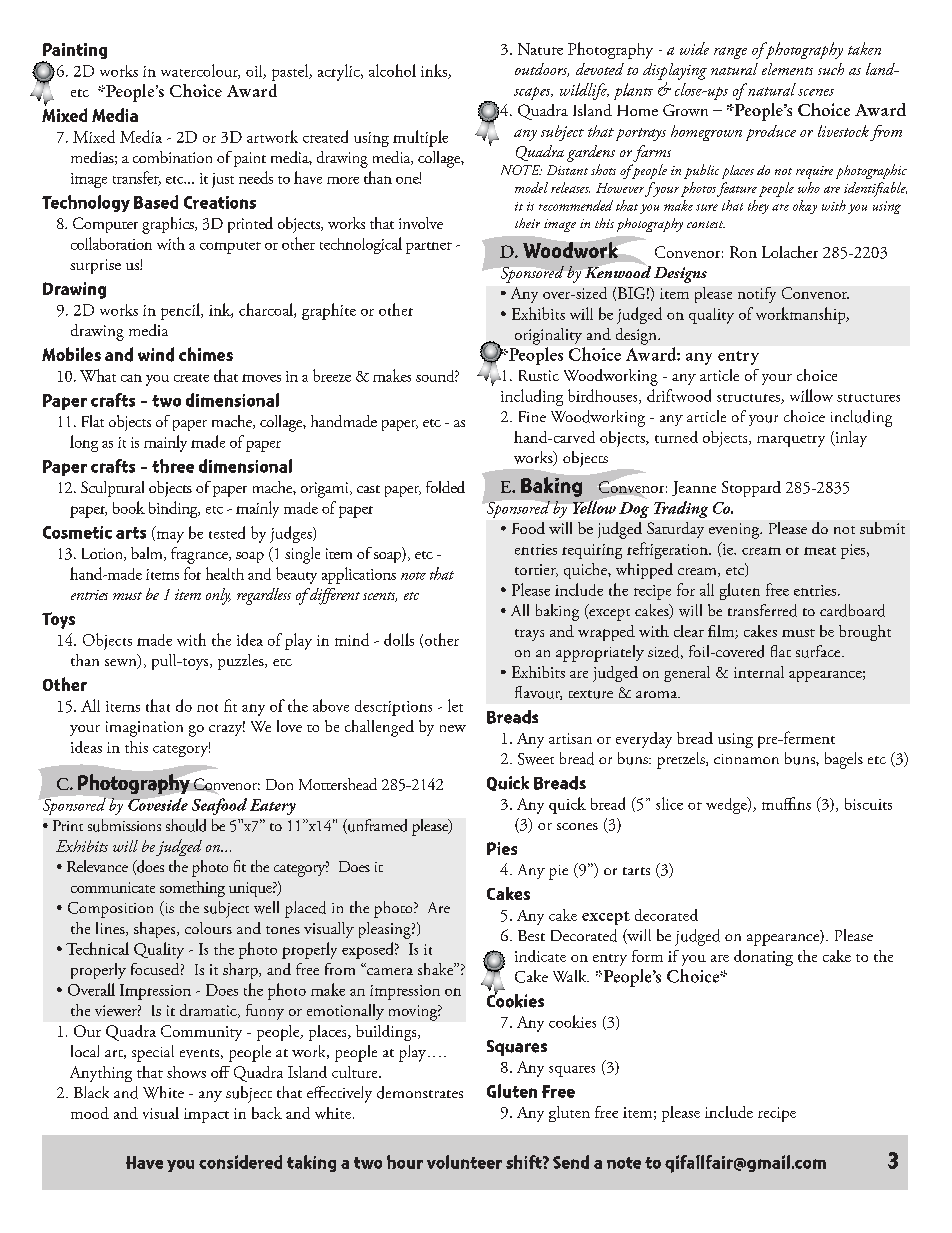 The height and width of the screenshot is (1233, 952). What do you see at coordinates (206, 1115) in the screenshot?
I see `impact` at bounding box center [206, 1115].
